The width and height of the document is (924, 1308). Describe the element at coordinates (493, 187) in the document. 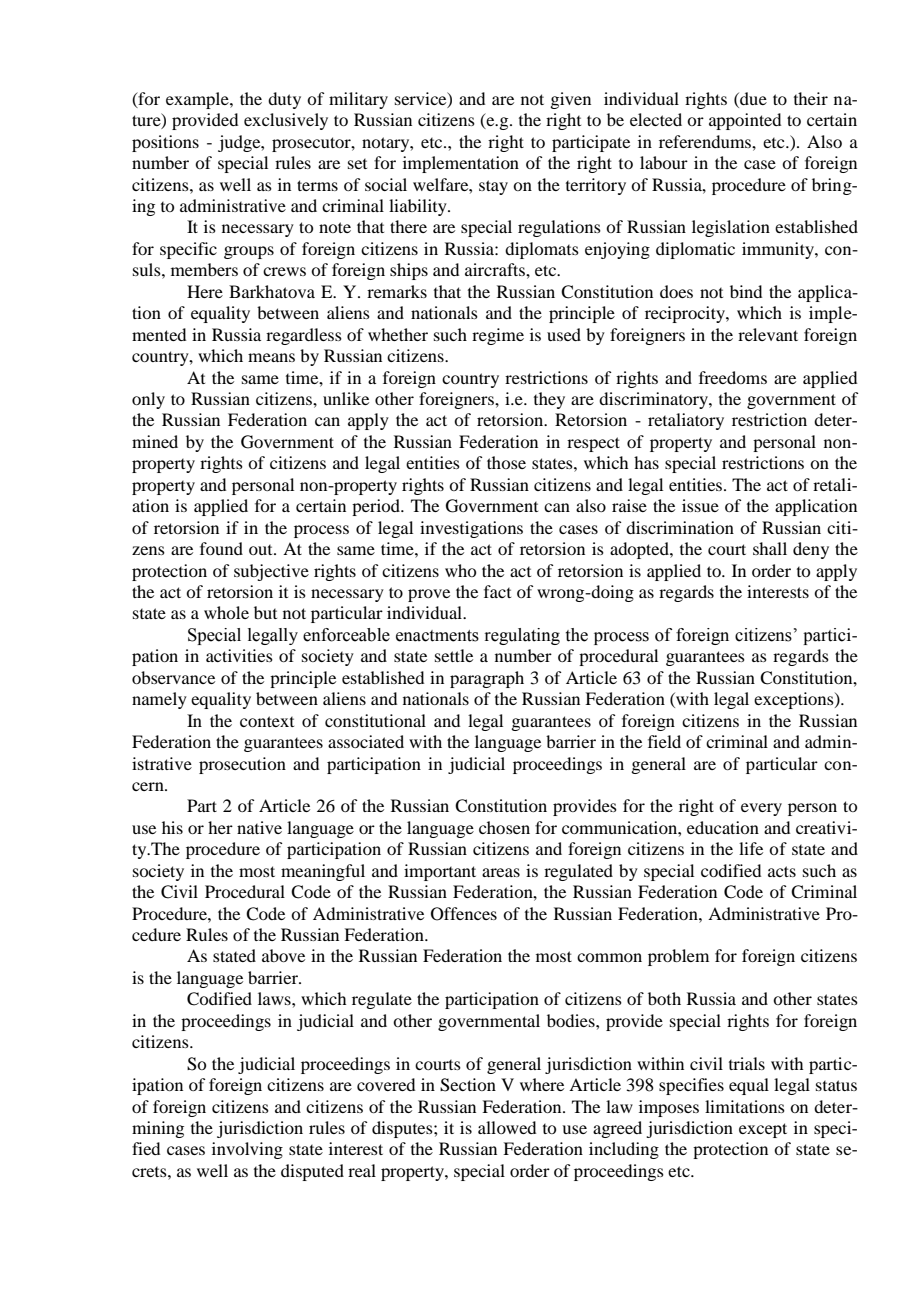

I see `stay` at that location.
